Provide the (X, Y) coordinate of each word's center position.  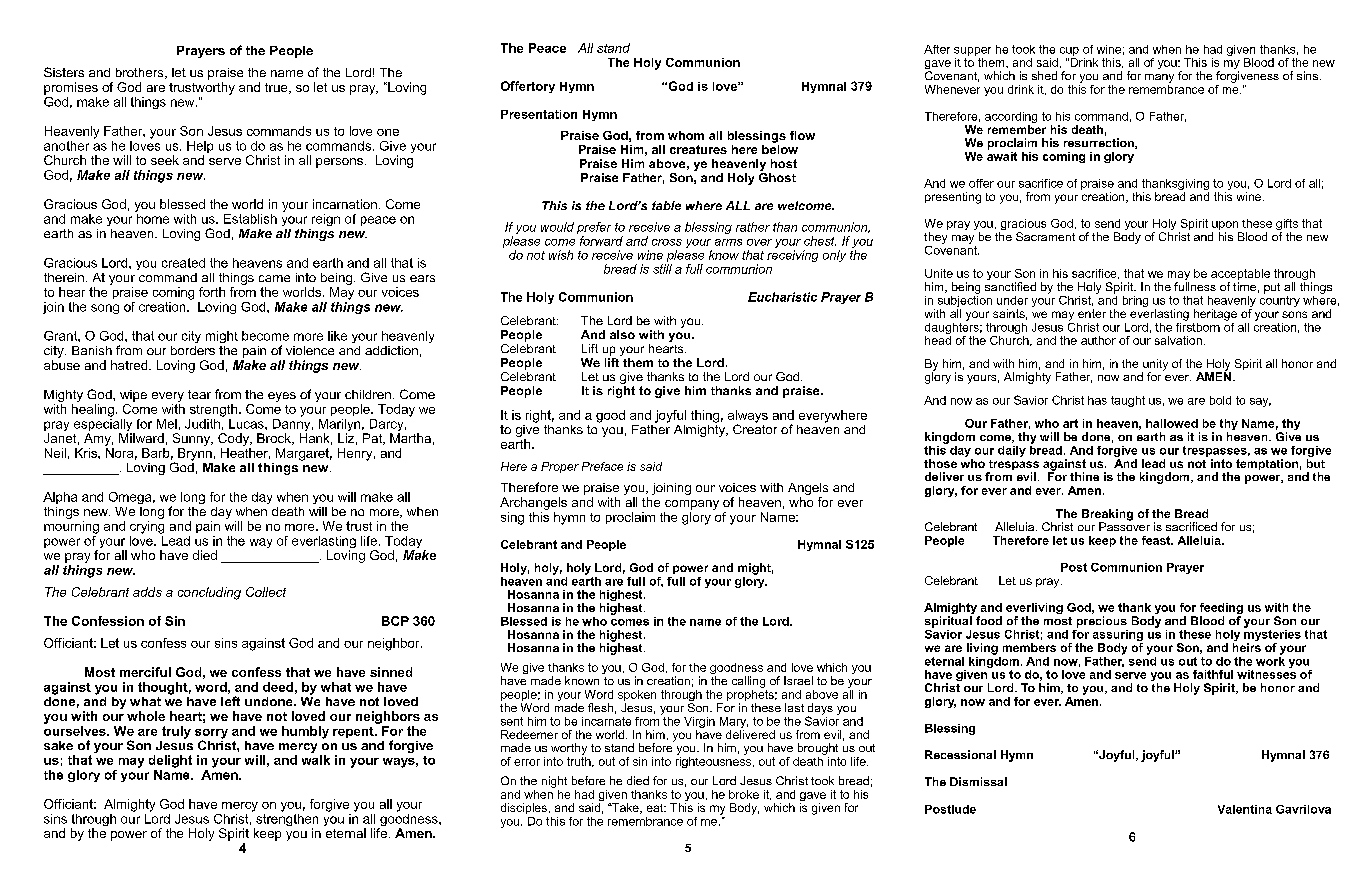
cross (667, 242)
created (183, 263)
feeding (1221, 610)
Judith (202, 424)
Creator (755, 428)
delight (170, 761)
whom (686, 135)
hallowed (1172, 423)
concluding (209, 593)
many (1159, 78)
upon (1226, 227)
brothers (141, 73)
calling (748, 682)
